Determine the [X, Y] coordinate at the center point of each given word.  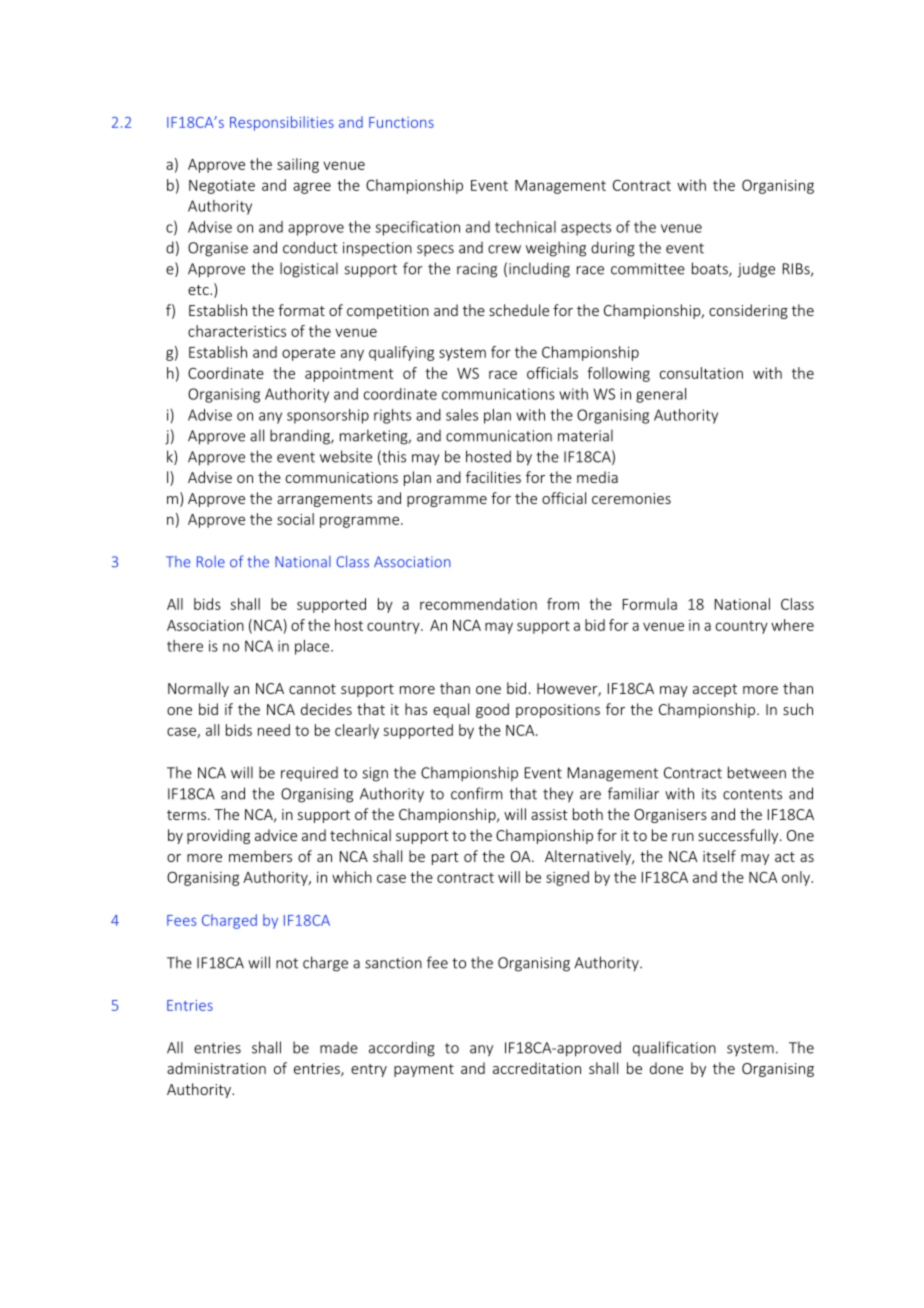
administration [216, 1068]
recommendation [478, 604]
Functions [401, 122]
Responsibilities [282, 123]
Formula [650, 604]
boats [711, 269]
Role [211, 562]
